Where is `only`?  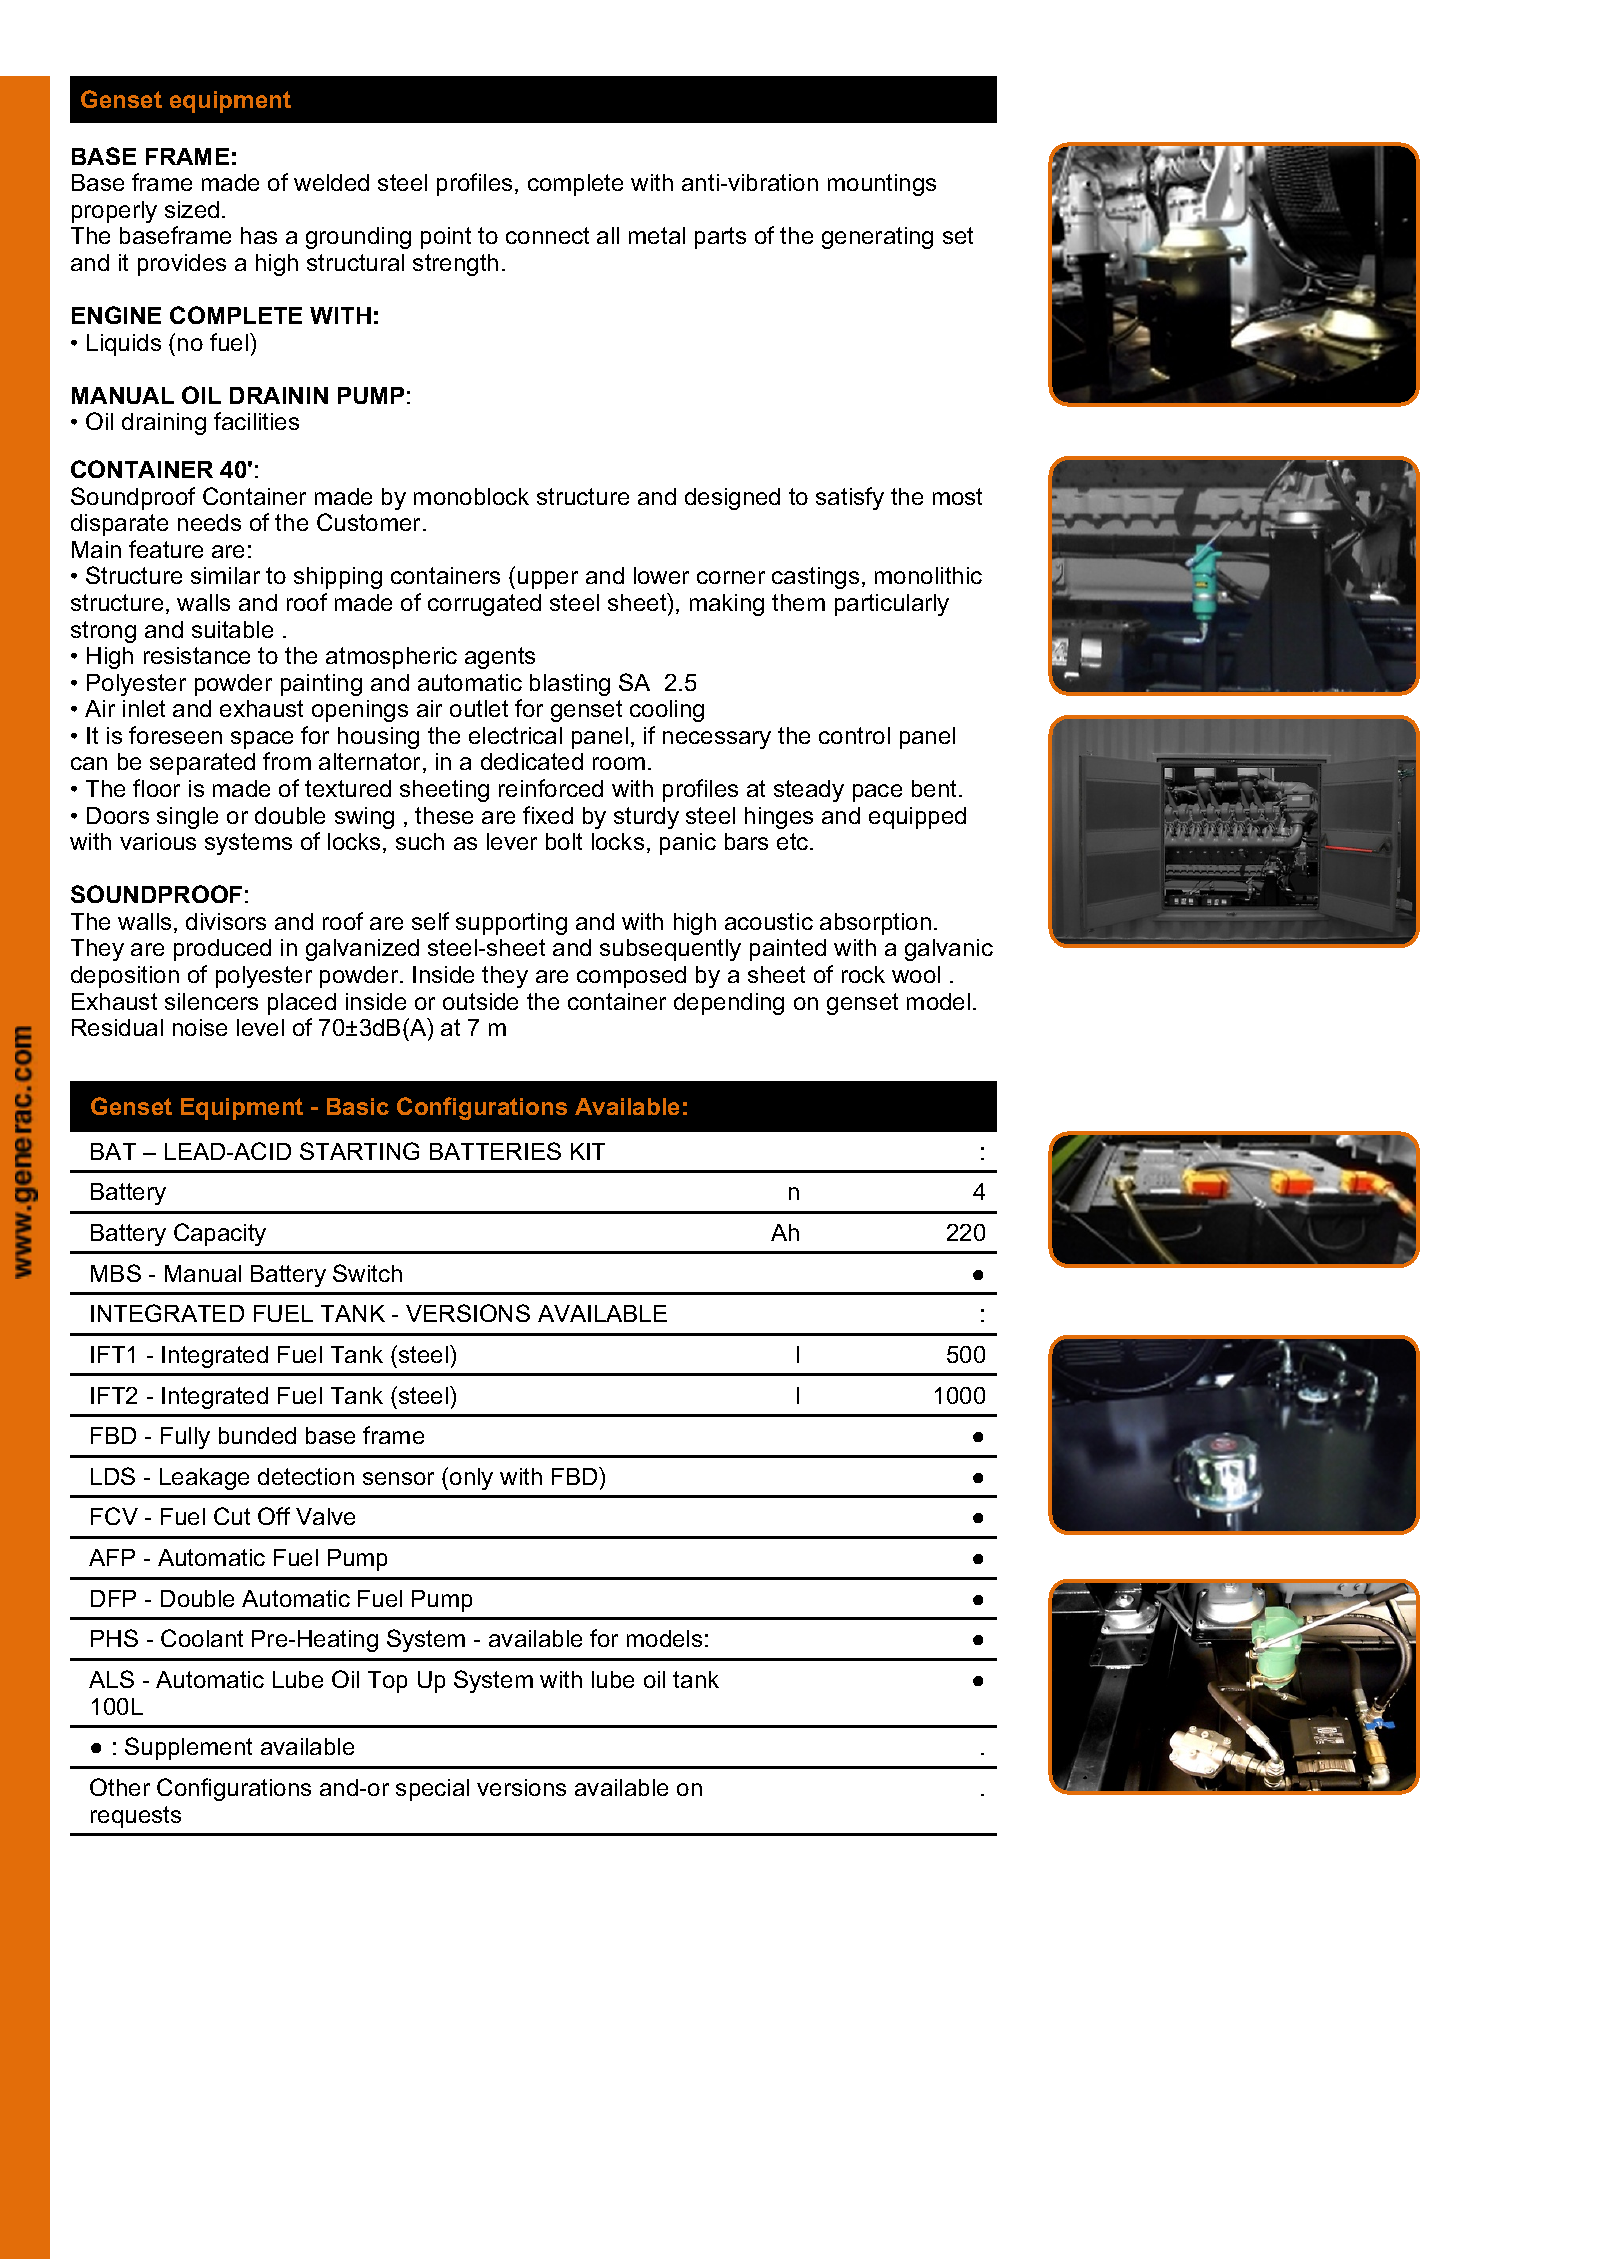
only is located at coordinates (471, 1479).
